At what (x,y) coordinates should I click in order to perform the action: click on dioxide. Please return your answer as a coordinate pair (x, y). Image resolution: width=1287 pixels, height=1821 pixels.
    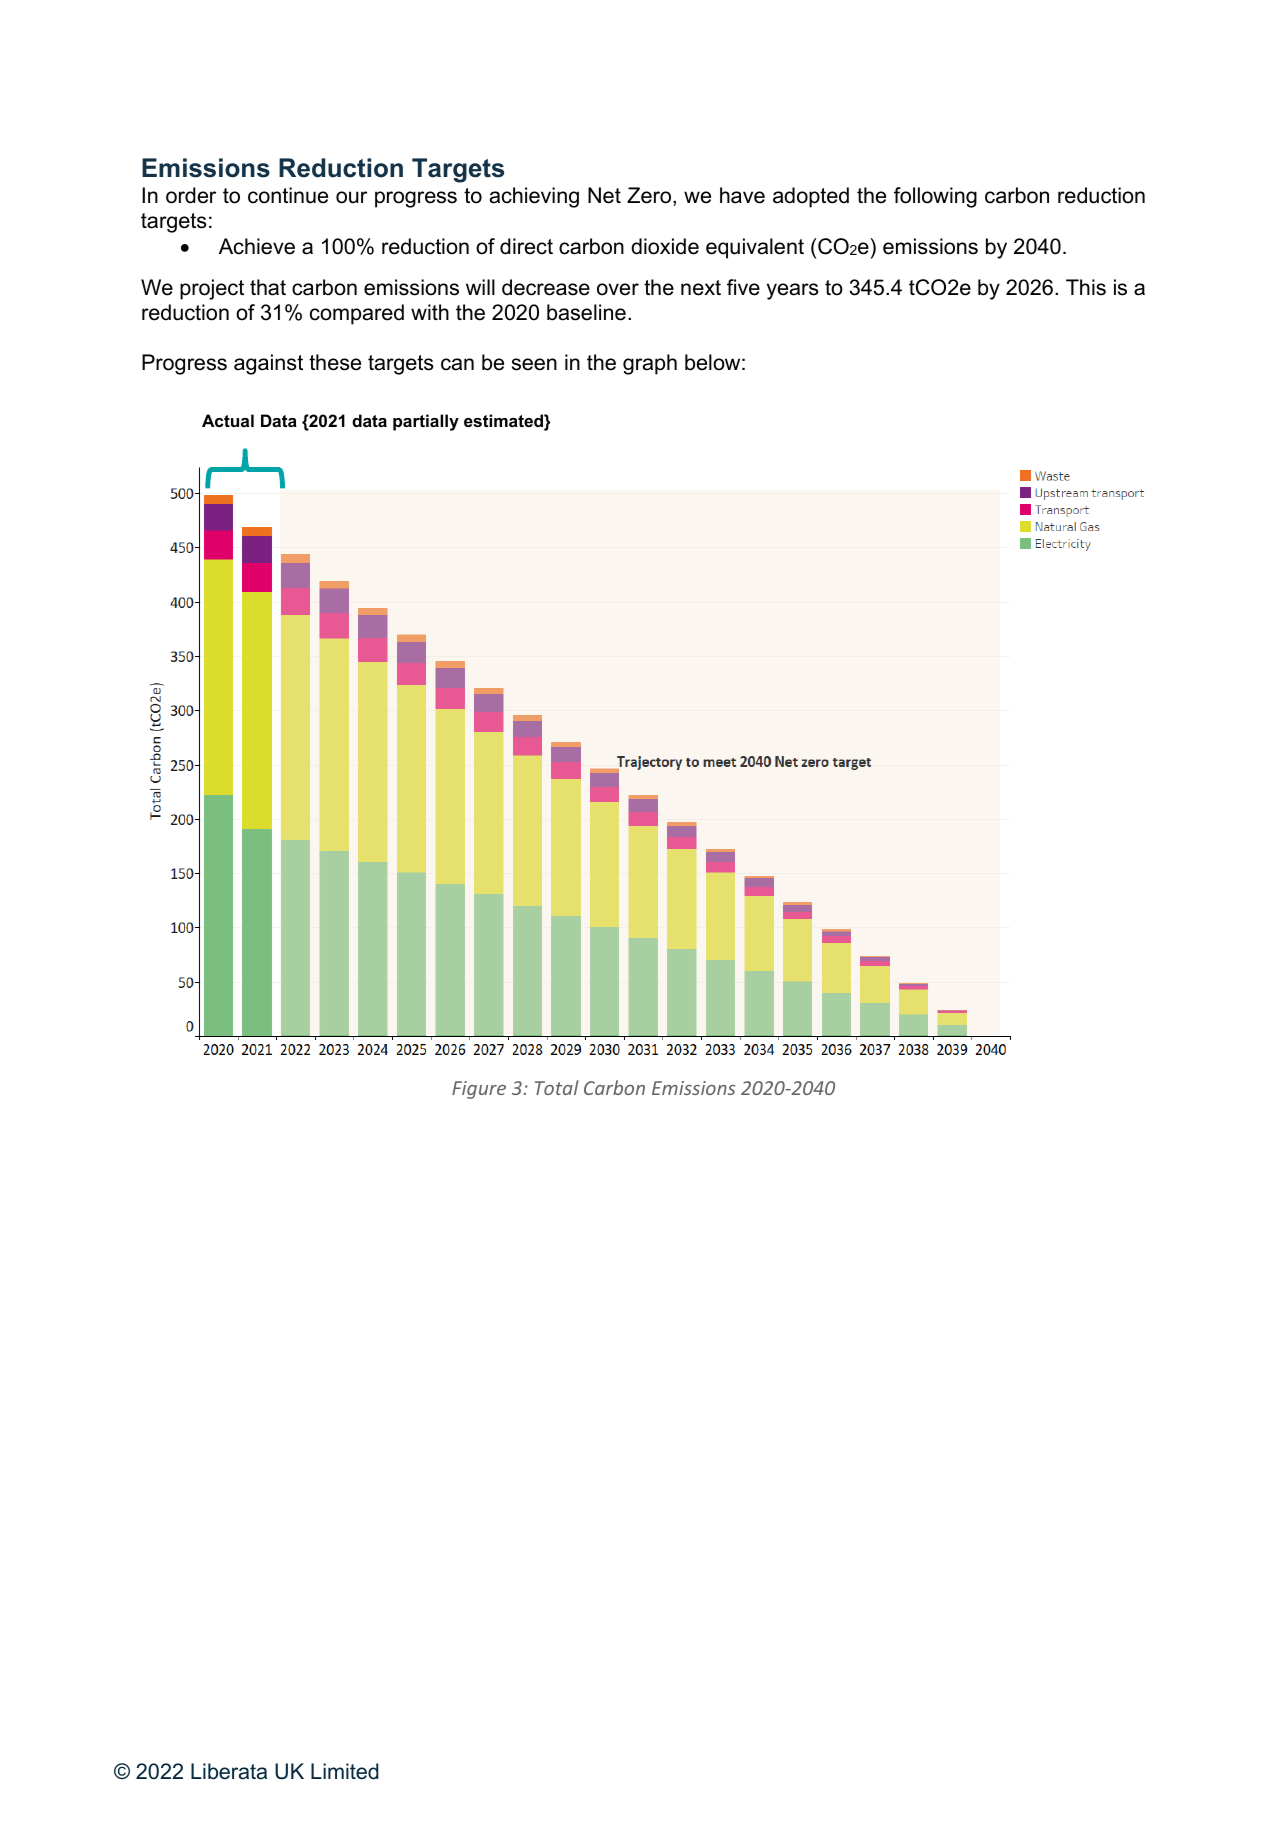
    Looking at the image, I should click on (665, 246).
